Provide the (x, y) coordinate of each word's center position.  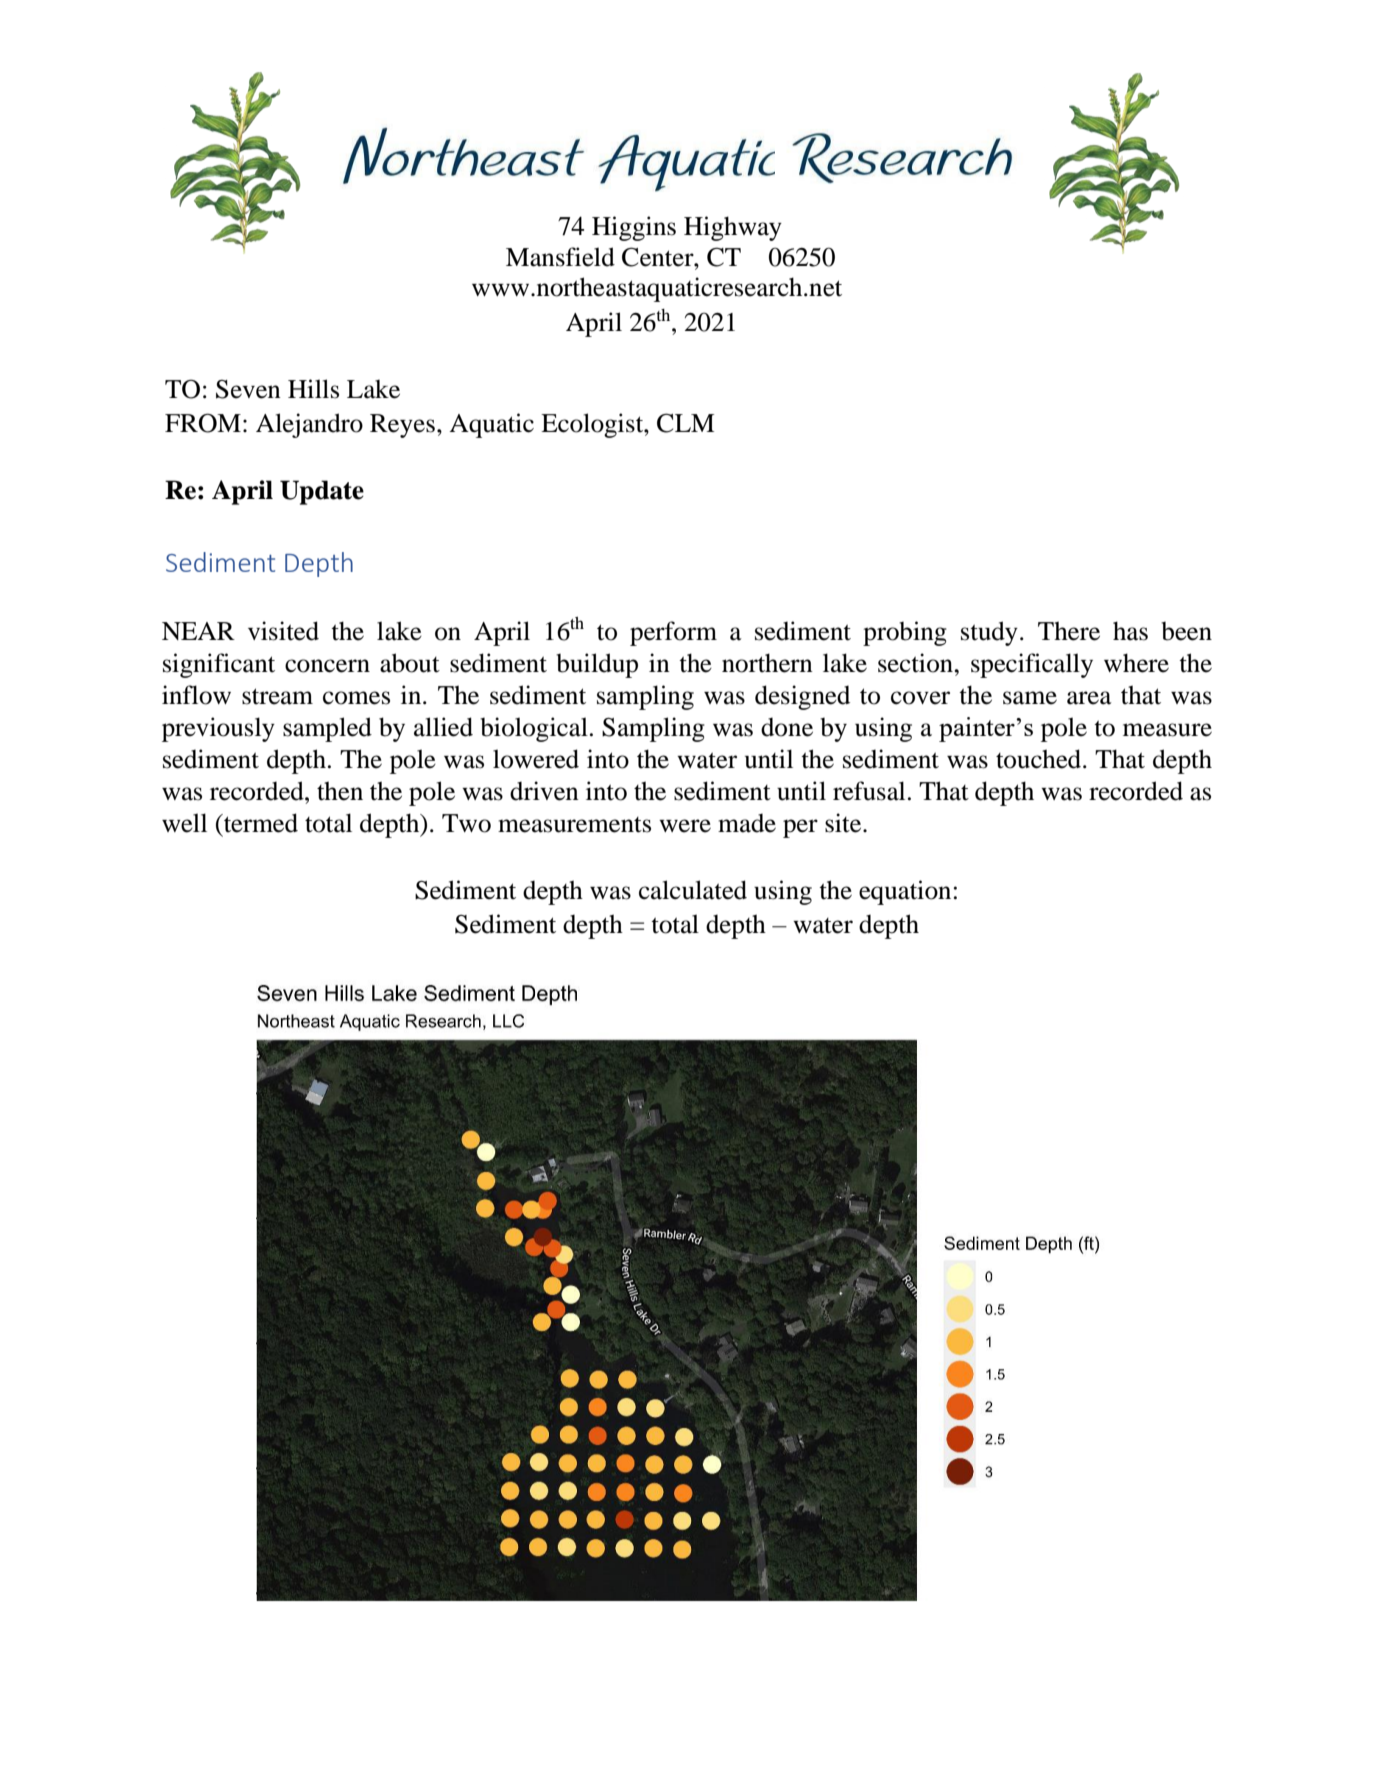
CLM (685, 423)
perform (673, 633)
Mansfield (560, 257)
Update (322, 492)
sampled (327, 729)
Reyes (402, 426)
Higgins (634, 228)
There (1069, 631)
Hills (313, 389)
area (1089, 698)
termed (260, 823)
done (787, 727)
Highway (733, 228)
